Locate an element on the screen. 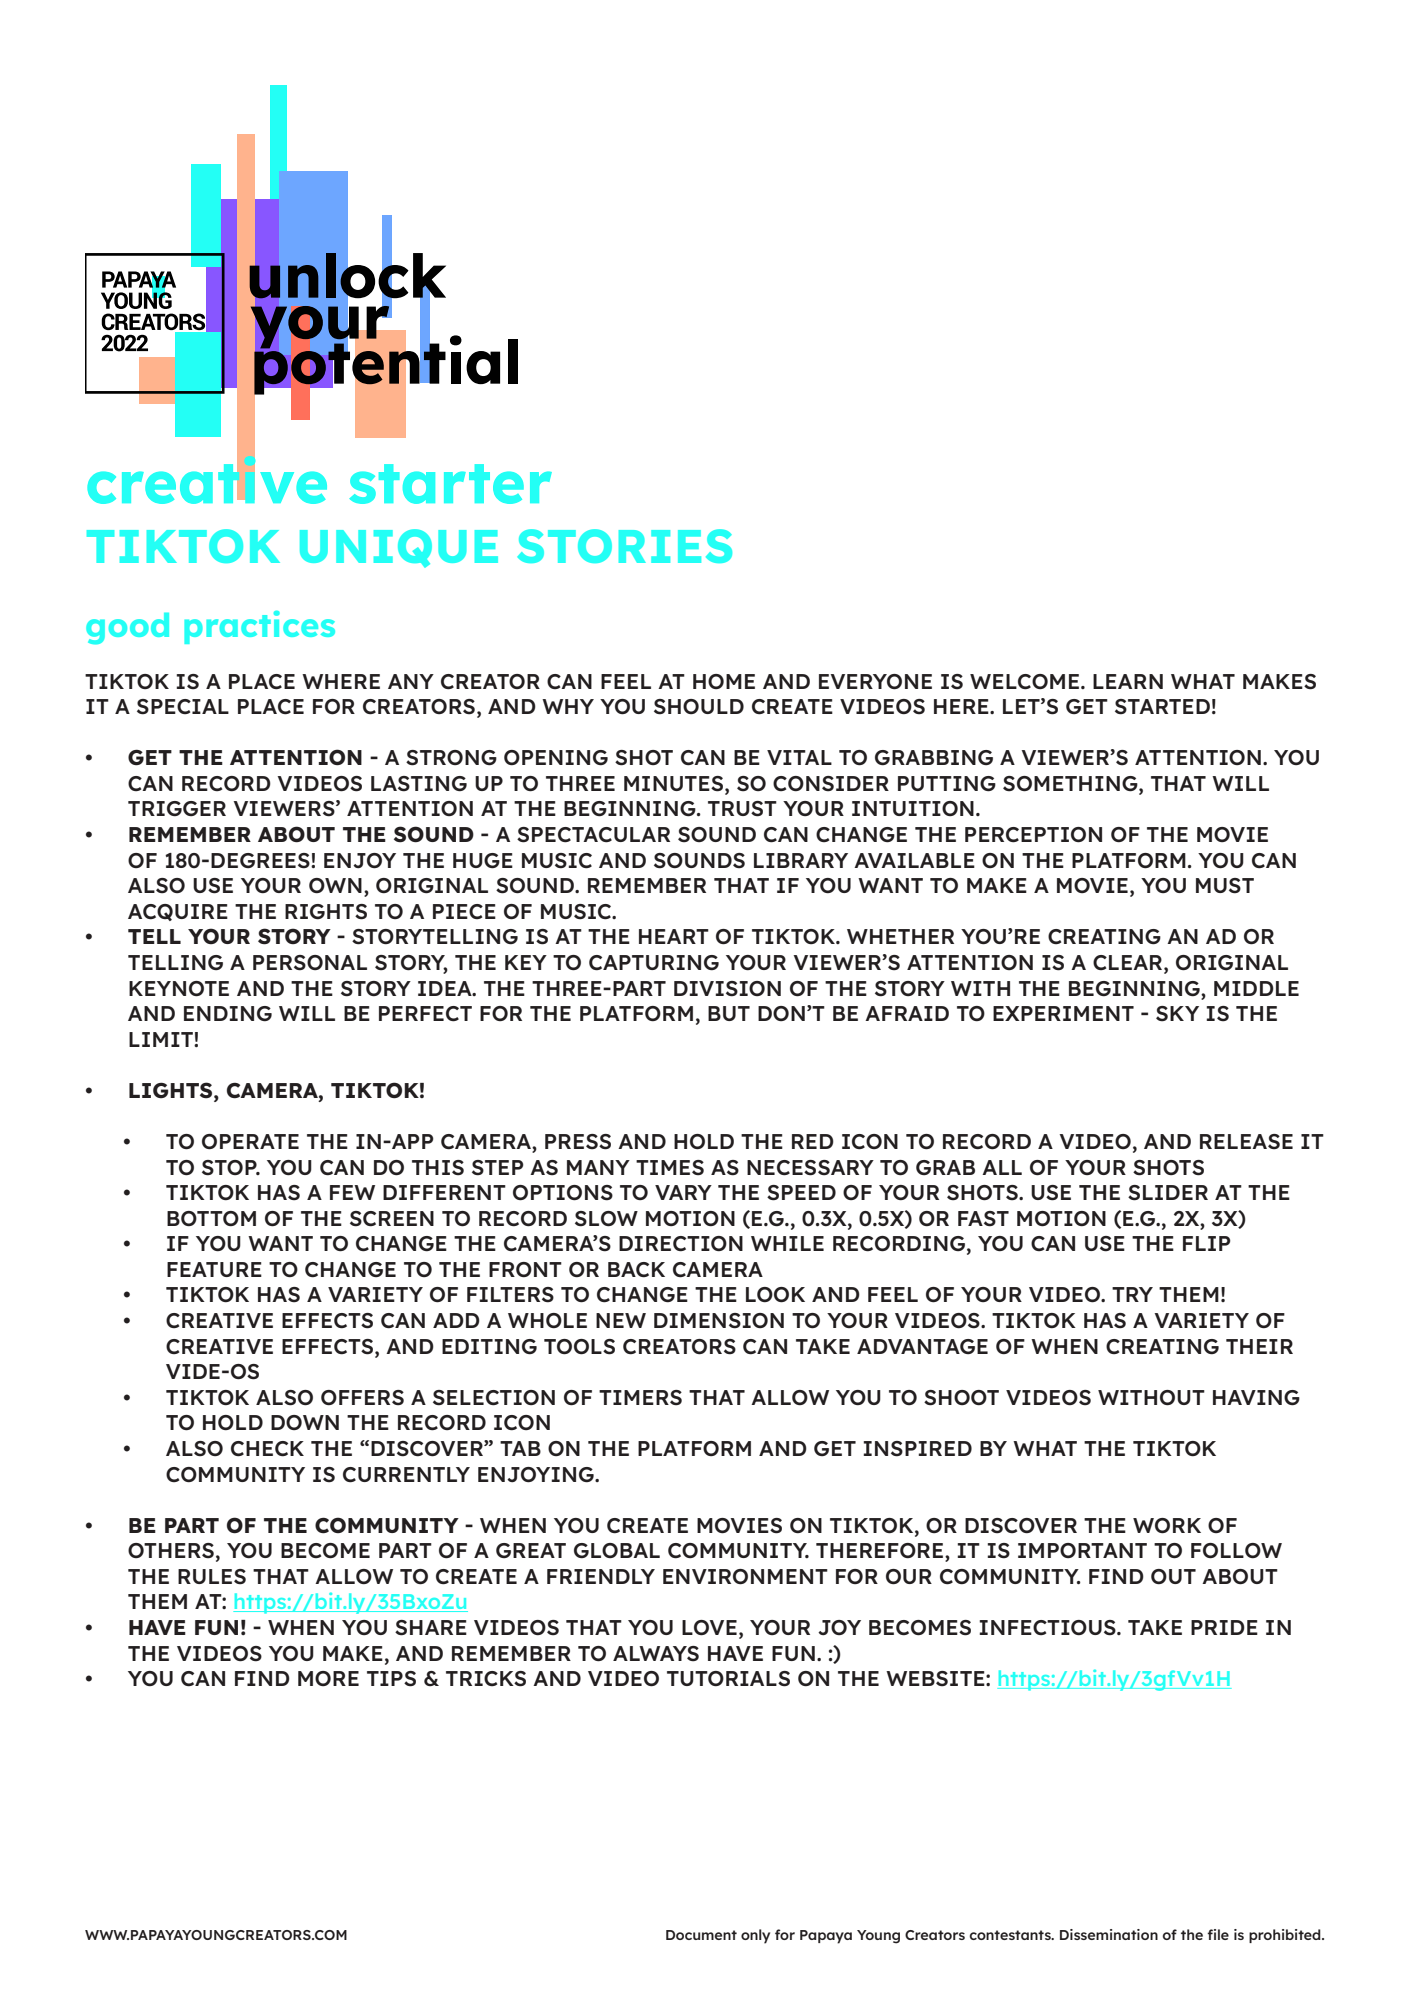 The image size is (1410, 1994). UNIQUE is located at coordinates (399, 548).
